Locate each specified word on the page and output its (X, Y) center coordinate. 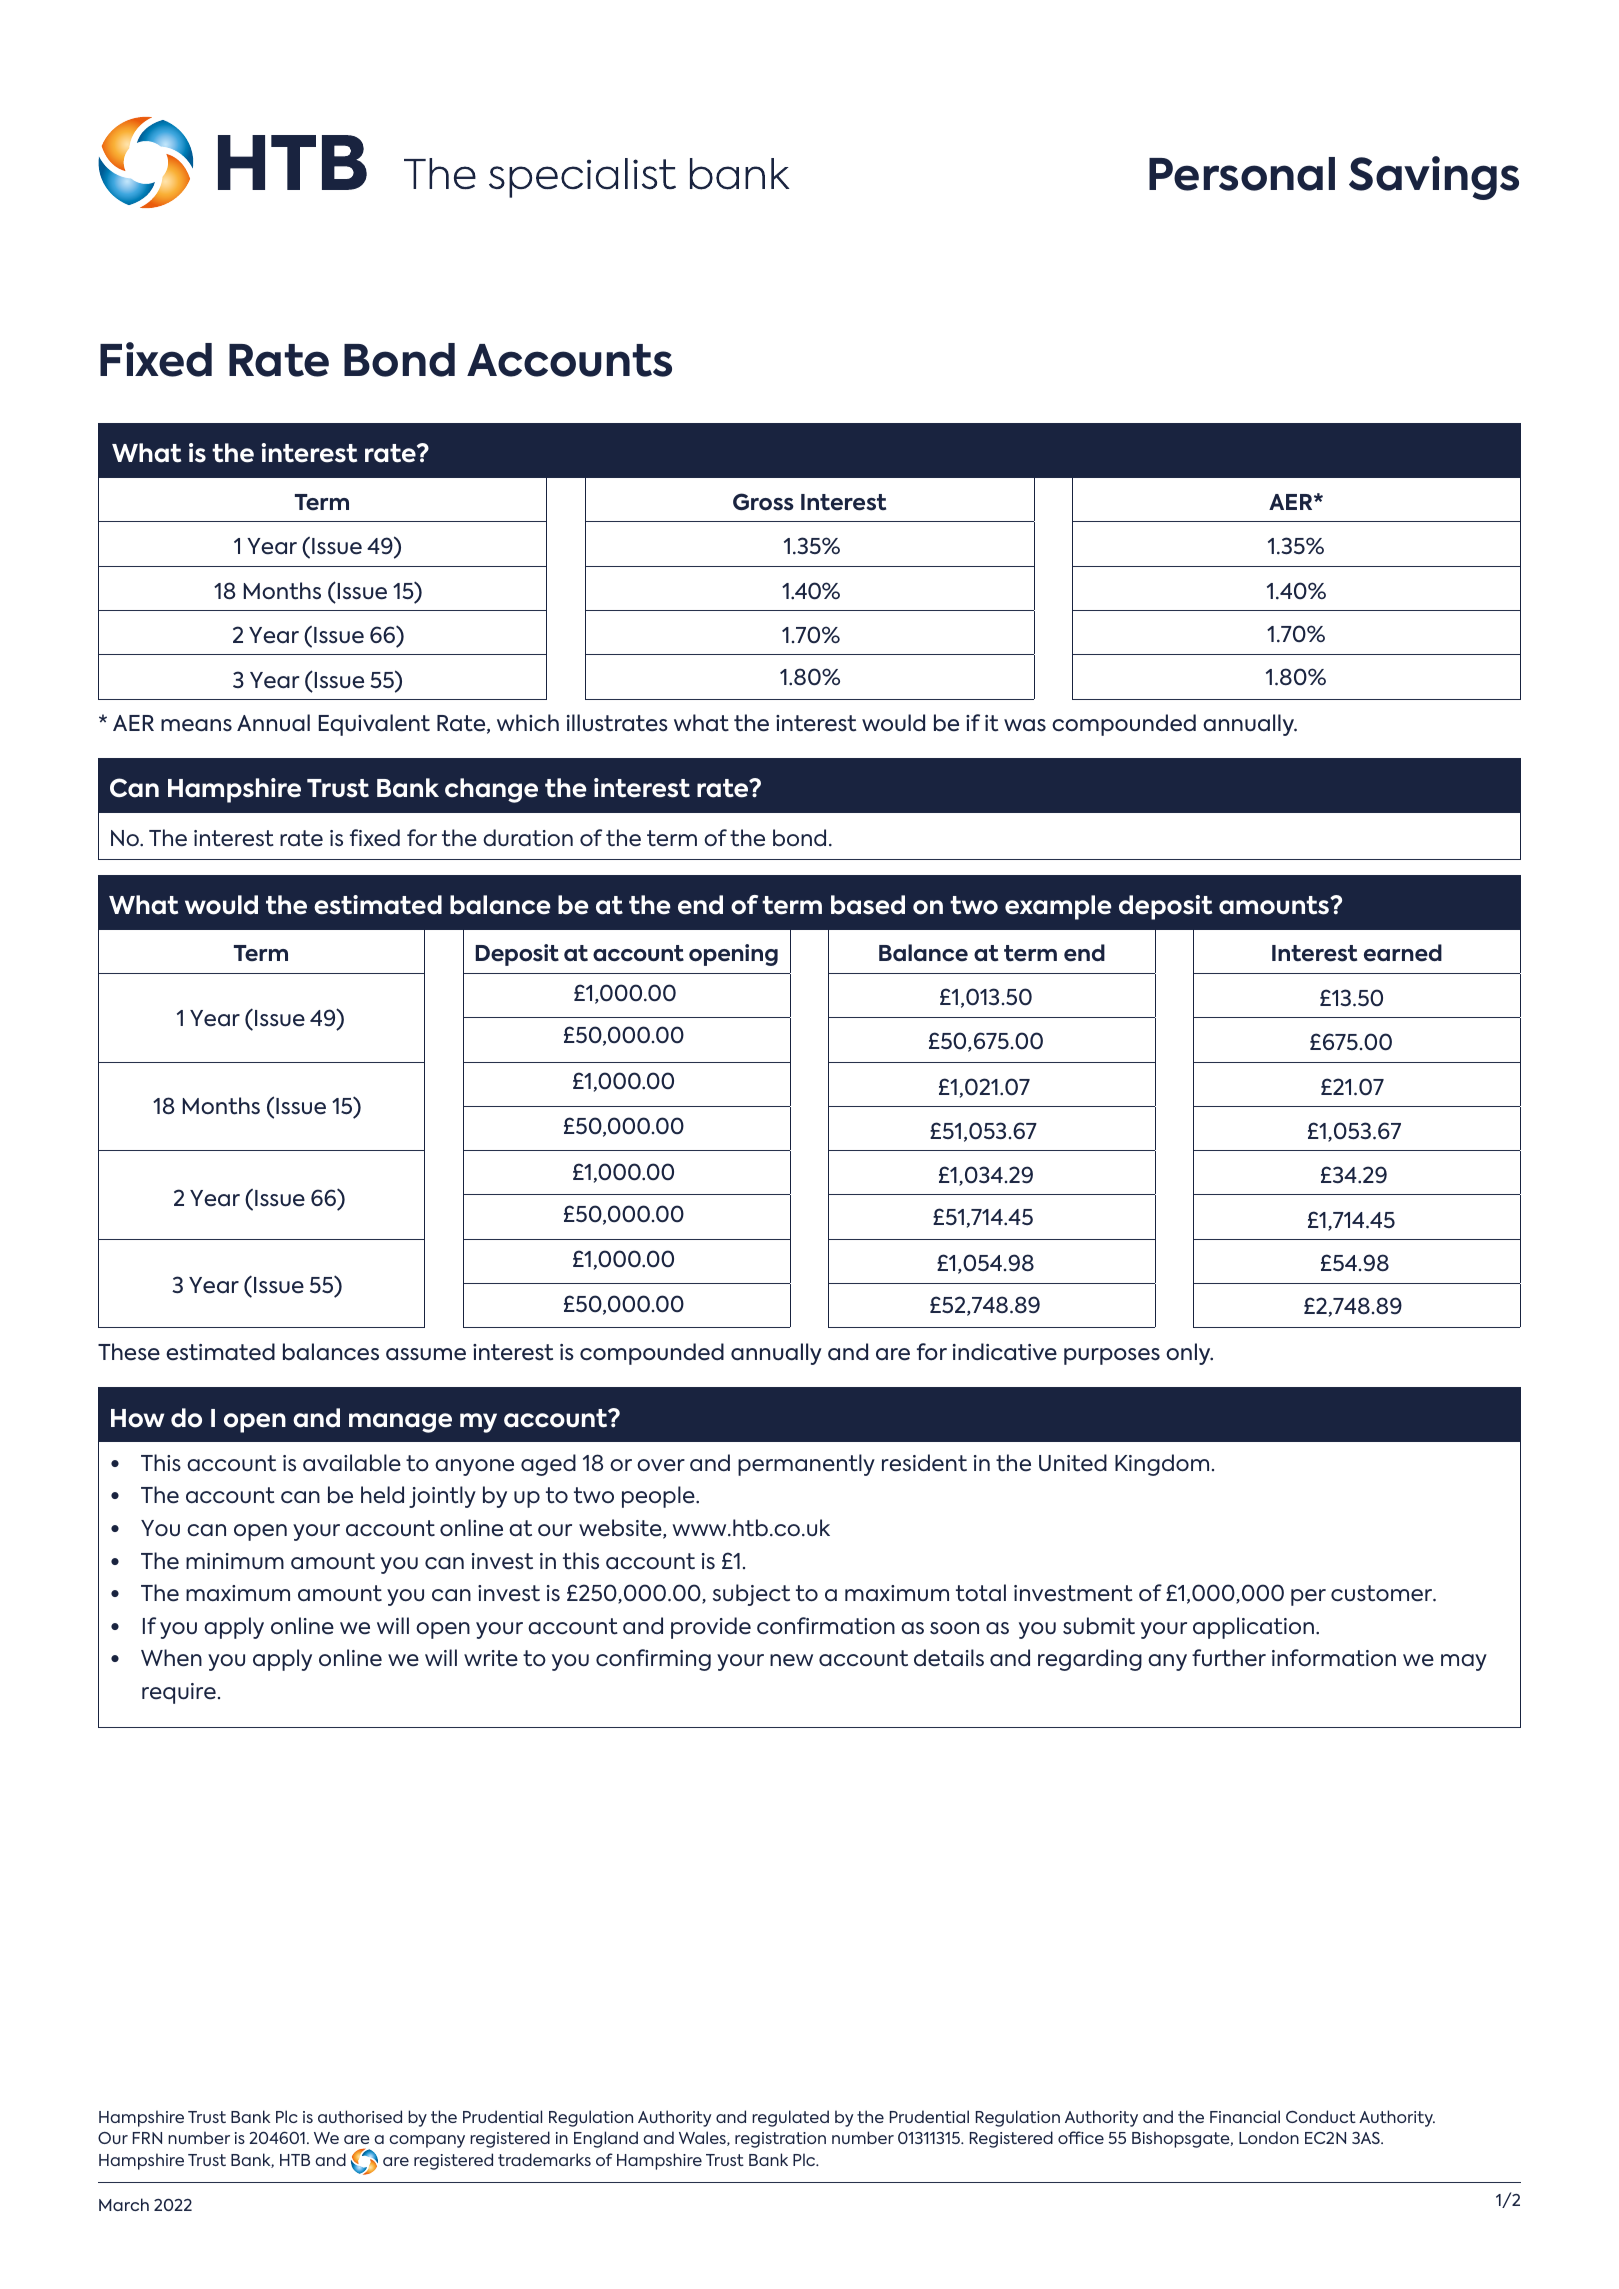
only (1189, 1354)
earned (1403, 953)
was (1025, 725)
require (179, 1693)
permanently (806, 1465)
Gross (763, 502)
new (791, 1660)
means (196, 725)
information (1334, 1658)
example (1058, 907)
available (352, 1463)
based (868, 905)
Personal (1242, 174)
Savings (1434, 178)
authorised (360, 2116)
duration (528, 838)
